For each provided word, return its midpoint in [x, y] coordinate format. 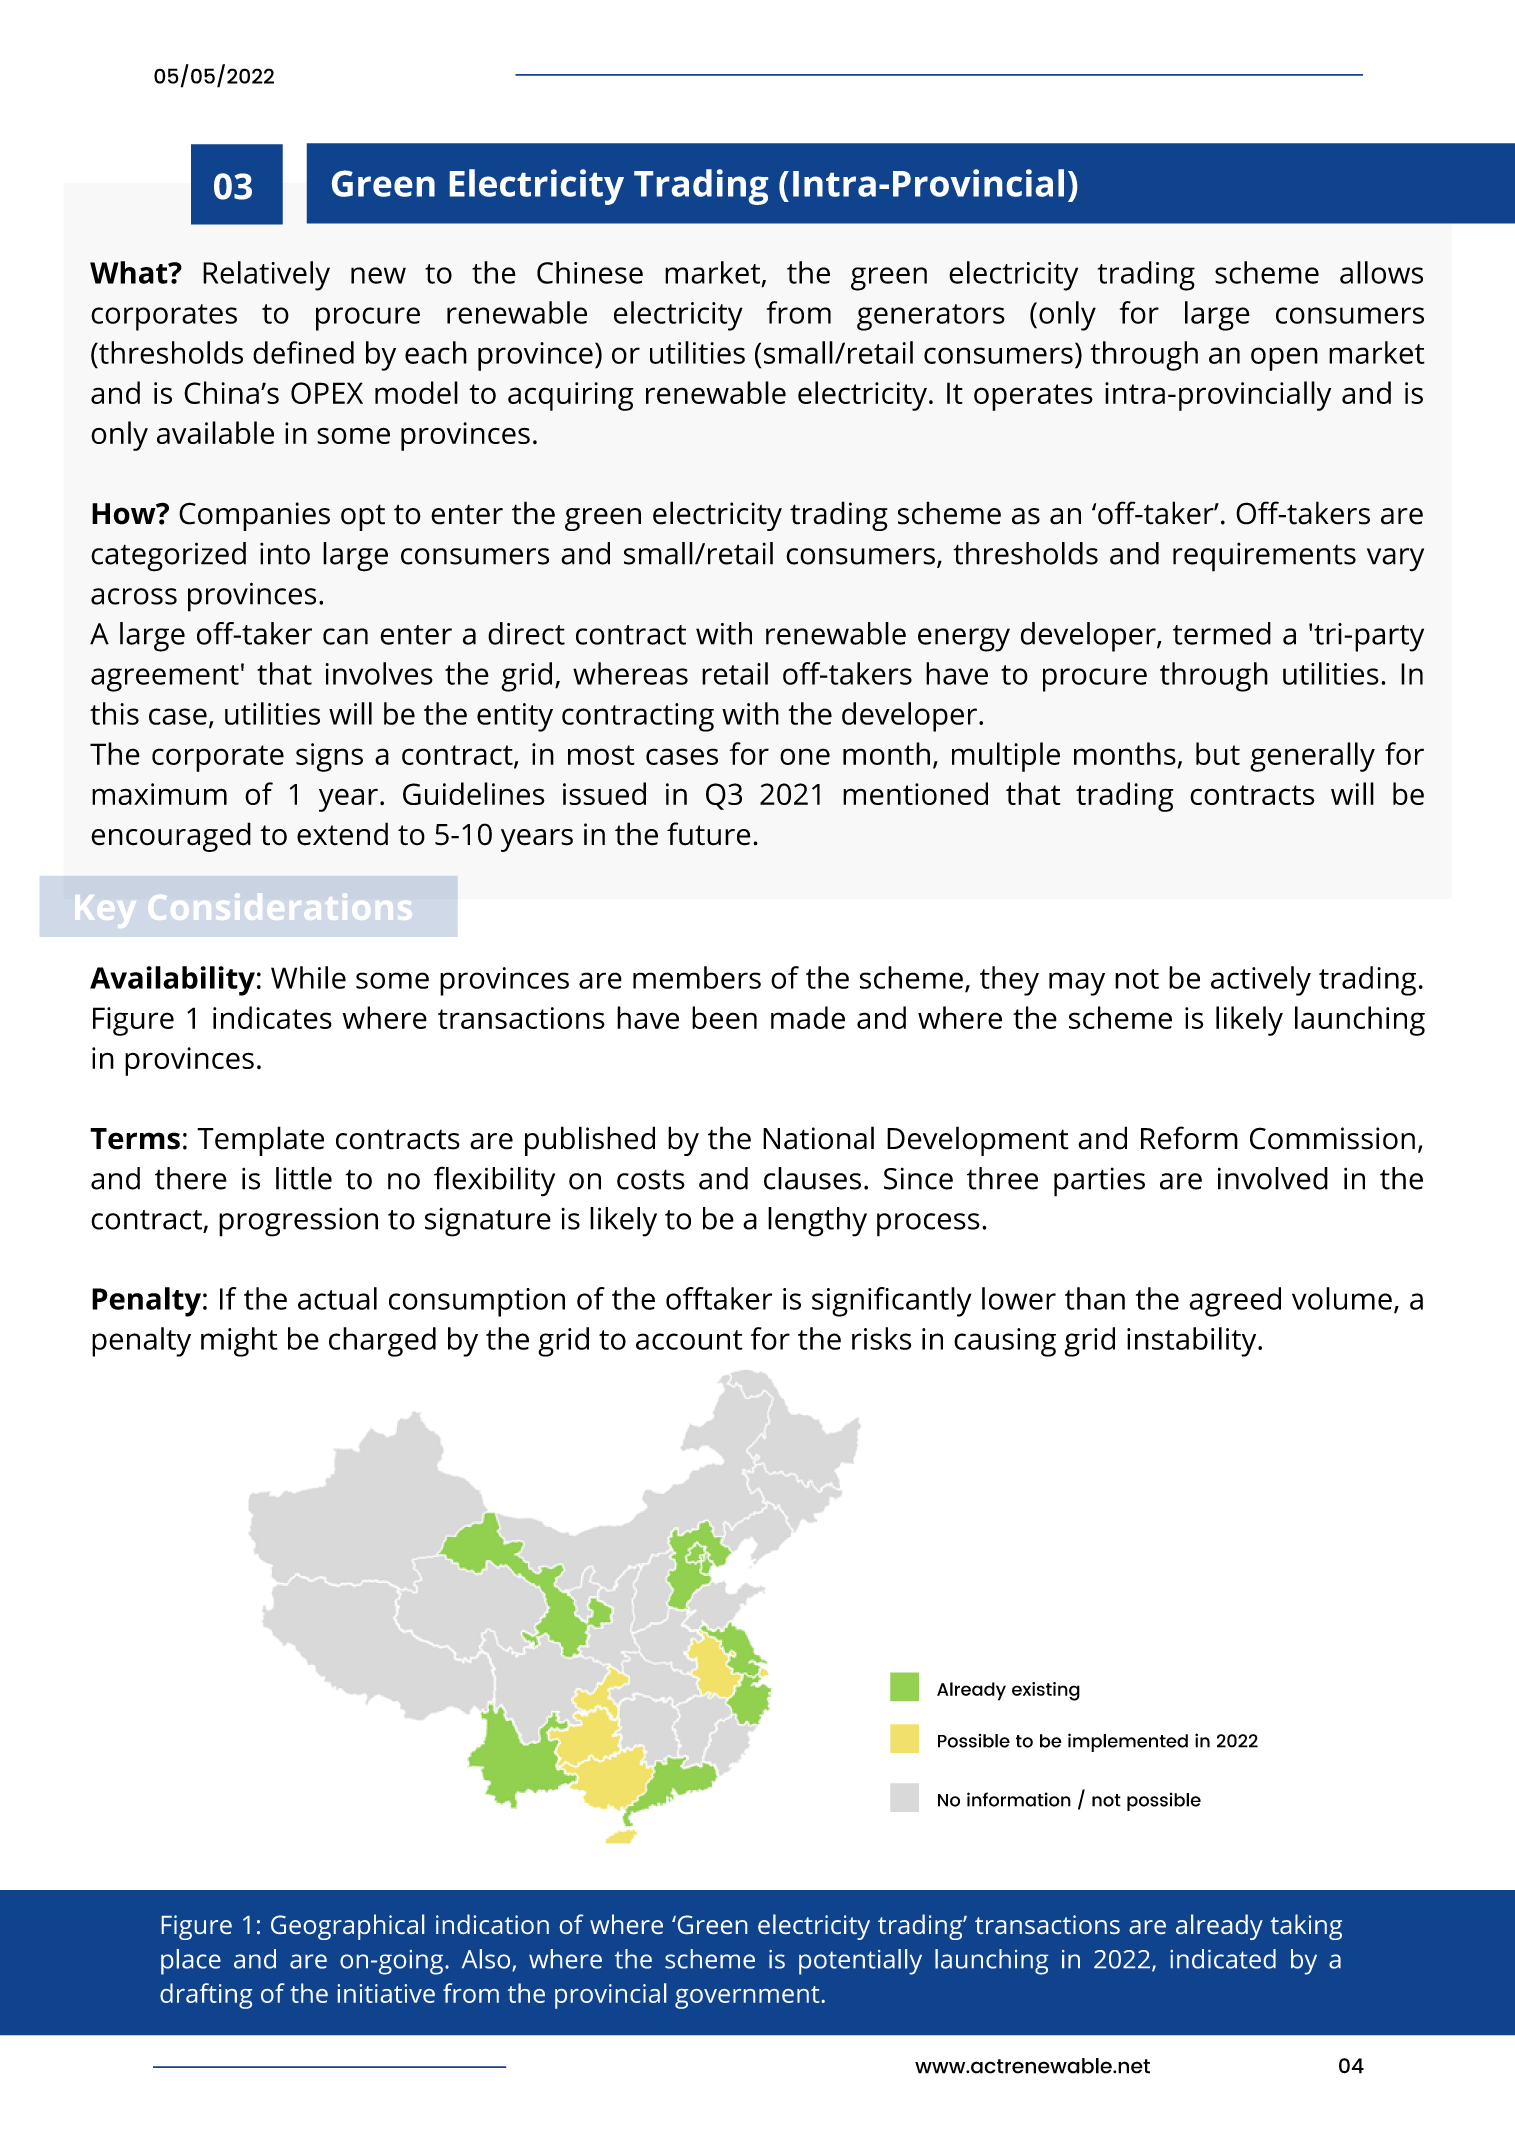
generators [931, 317]
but [1218, 753]
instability [1193, 1342]
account [689, 1340]
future [709, 834]
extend [342, 834]
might [239, 1342]
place [191, 1962]
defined [303, 352]
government [747, 1997]
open [1284, 359]
